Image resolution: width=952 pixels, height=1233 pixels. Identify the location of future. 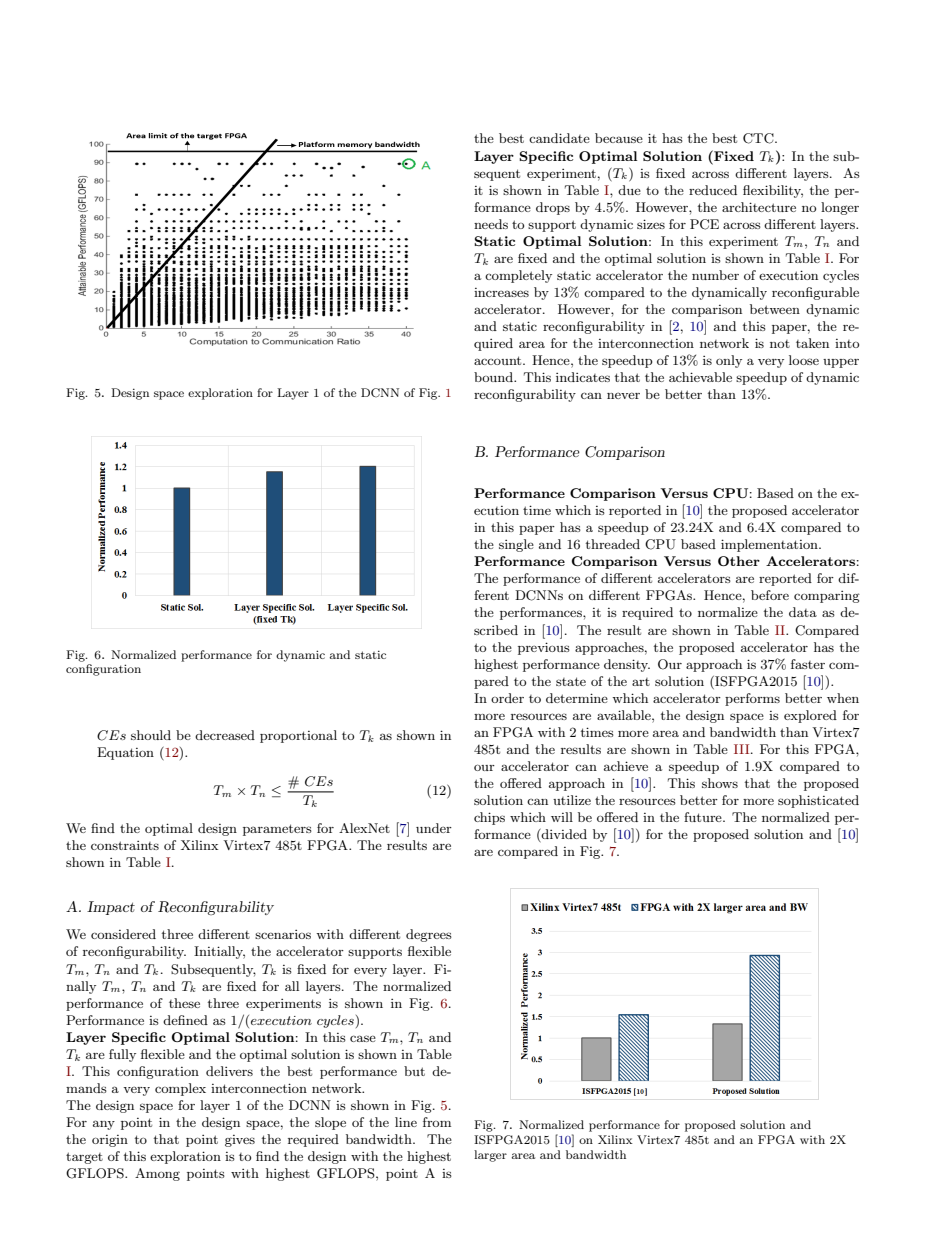
(704, 817).
